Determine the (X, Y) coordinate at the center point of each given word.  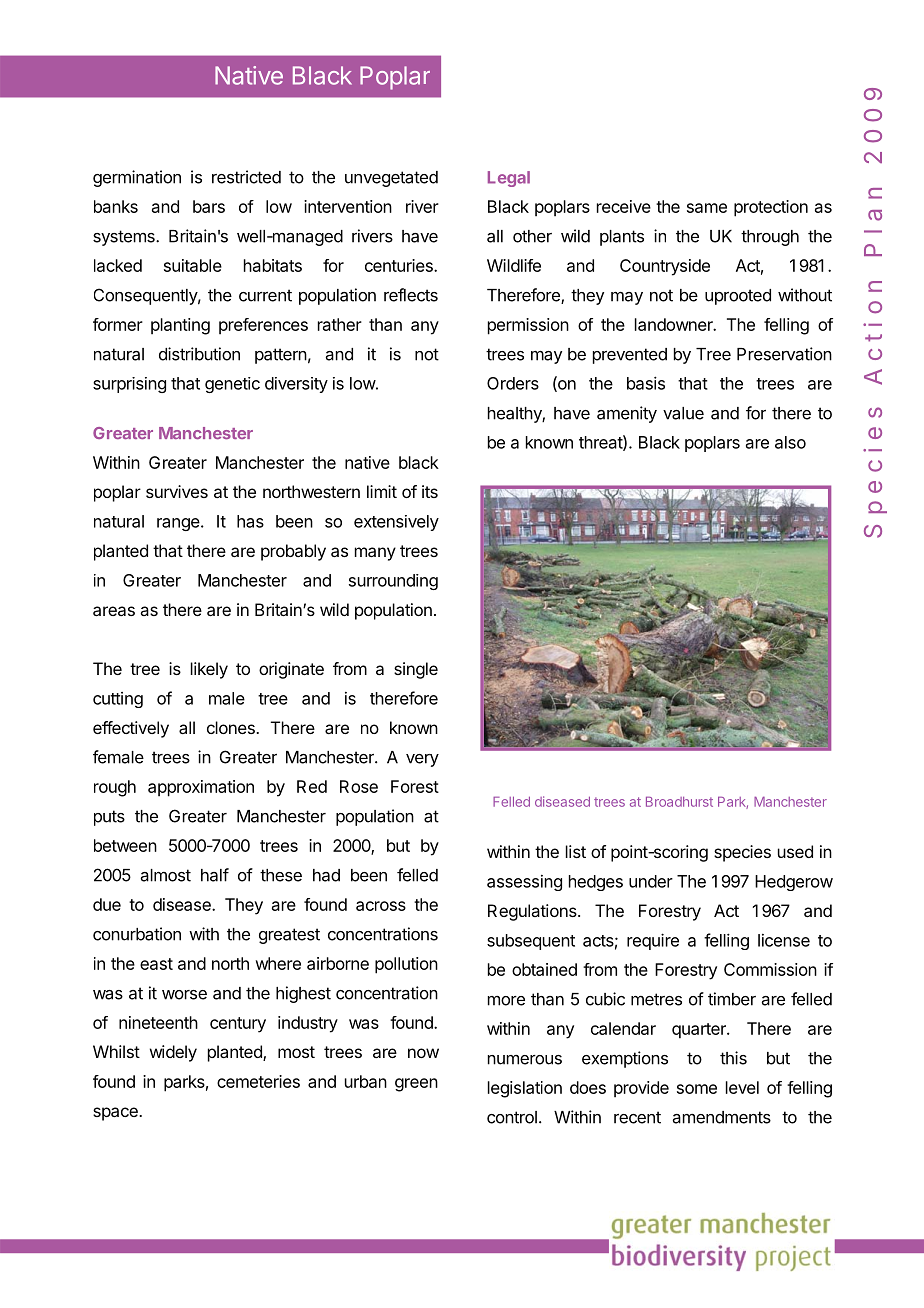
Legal (509, 179)
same (707, 208)
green (416, 1085)
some (697, 1089)
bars (209, 206)
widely (173, 1053)
